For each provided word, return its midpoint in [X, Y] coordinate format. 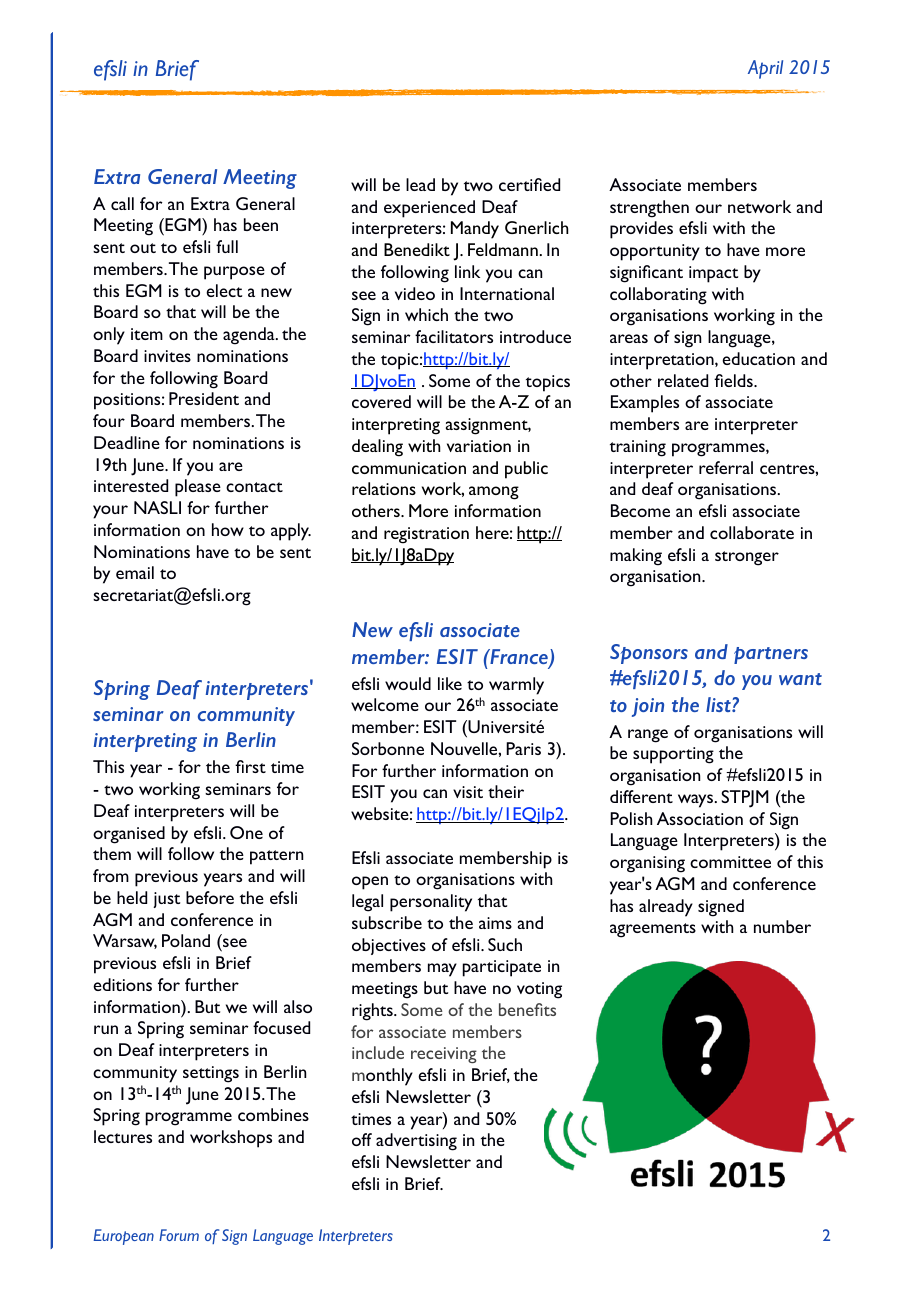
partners [771, 655]
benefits [527, 1009]
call [122, 203]
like [450, 683]
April [765, 69]
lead [420, 184]
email [135, 572]
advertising [416, 1142]
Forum [179, 1235]
